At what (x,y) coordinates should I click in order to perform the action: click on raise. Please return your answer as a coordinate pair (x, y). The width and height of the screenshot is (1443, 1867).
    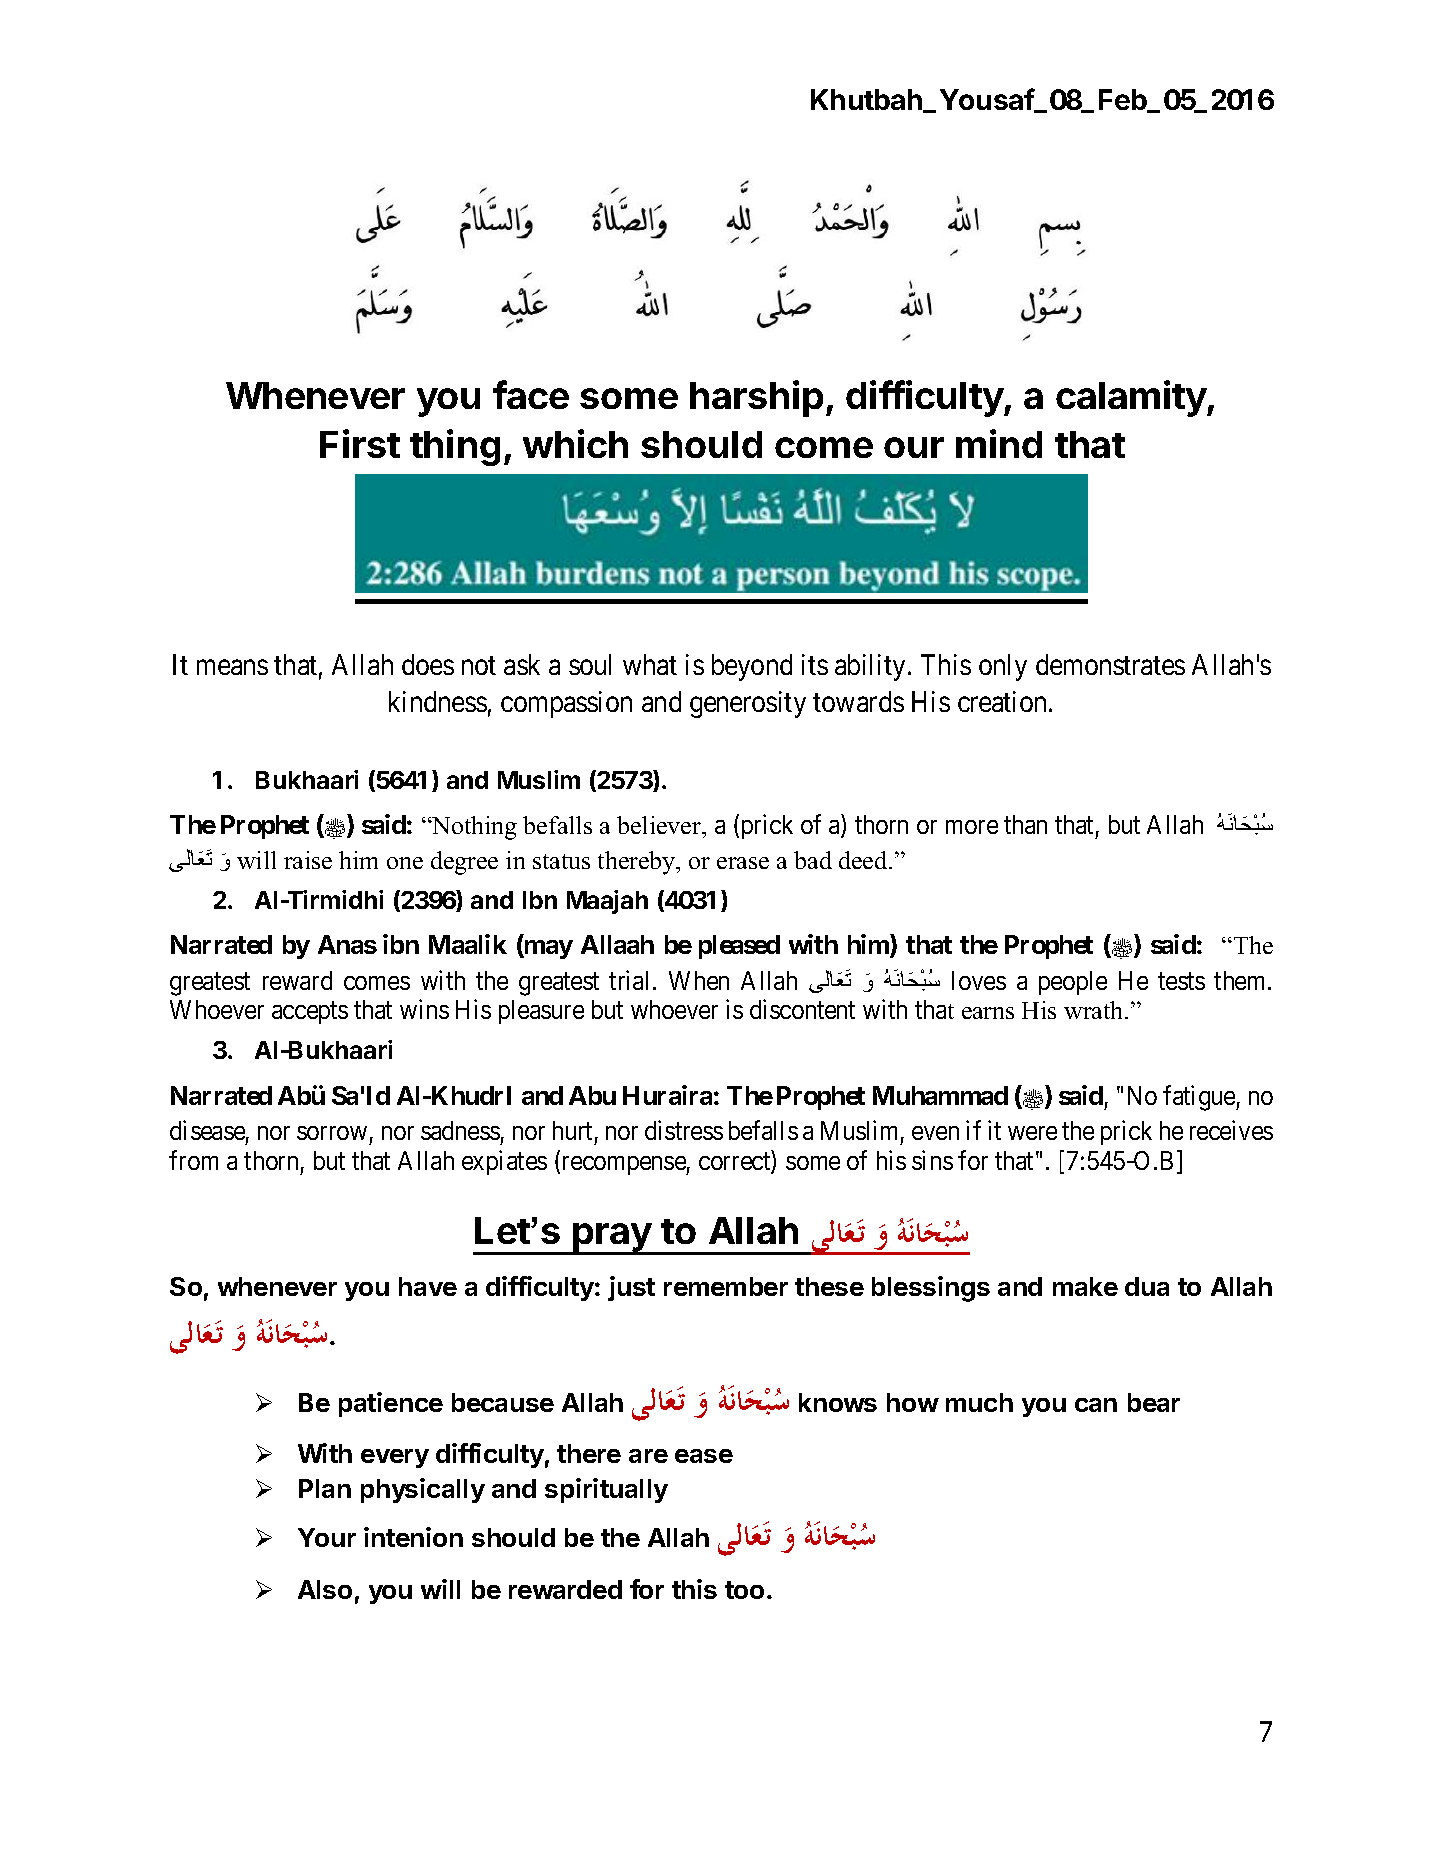
    Looking at the image, I should click on (308, 860).
